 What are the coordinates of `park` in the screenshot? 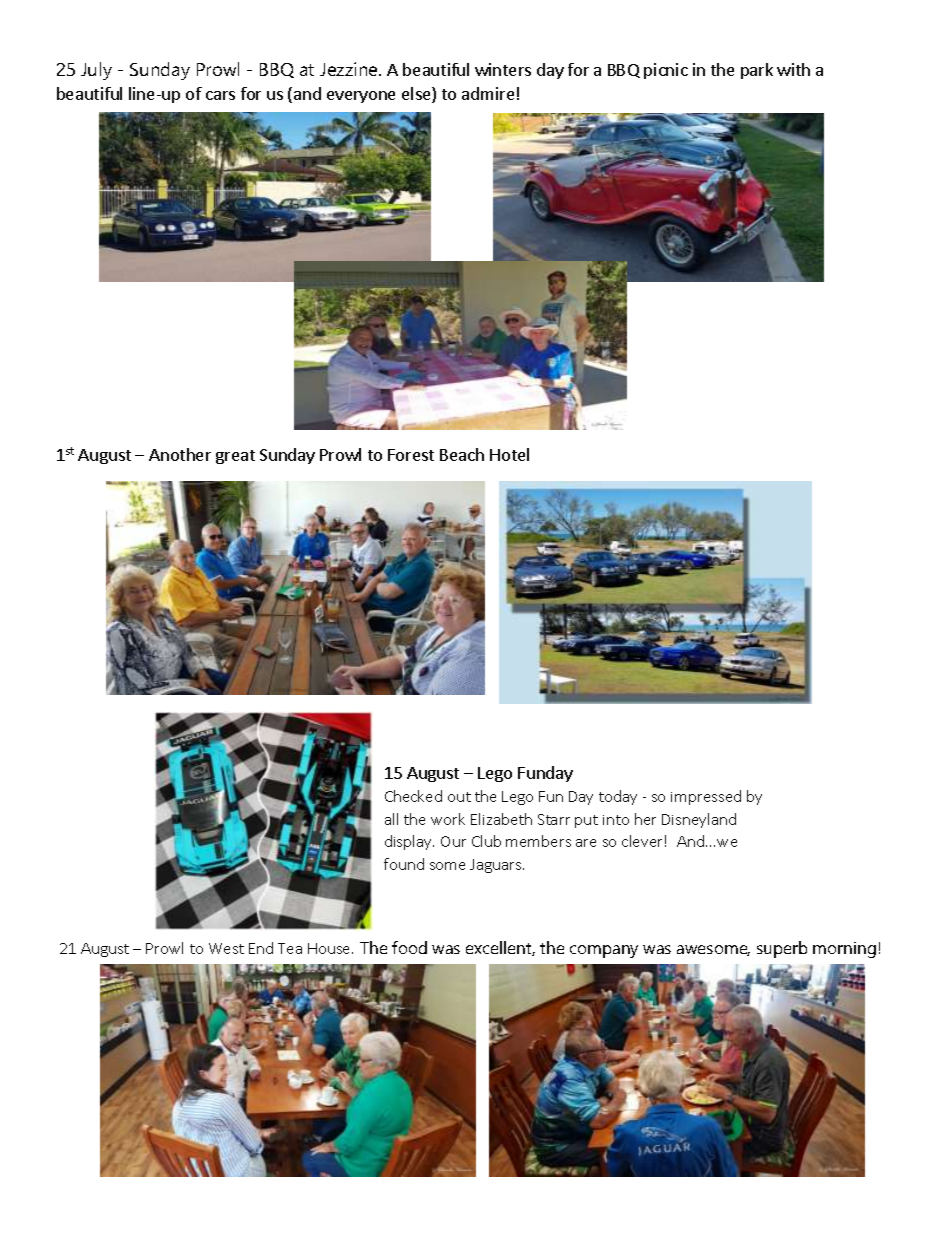 It's located at (757, 71).
